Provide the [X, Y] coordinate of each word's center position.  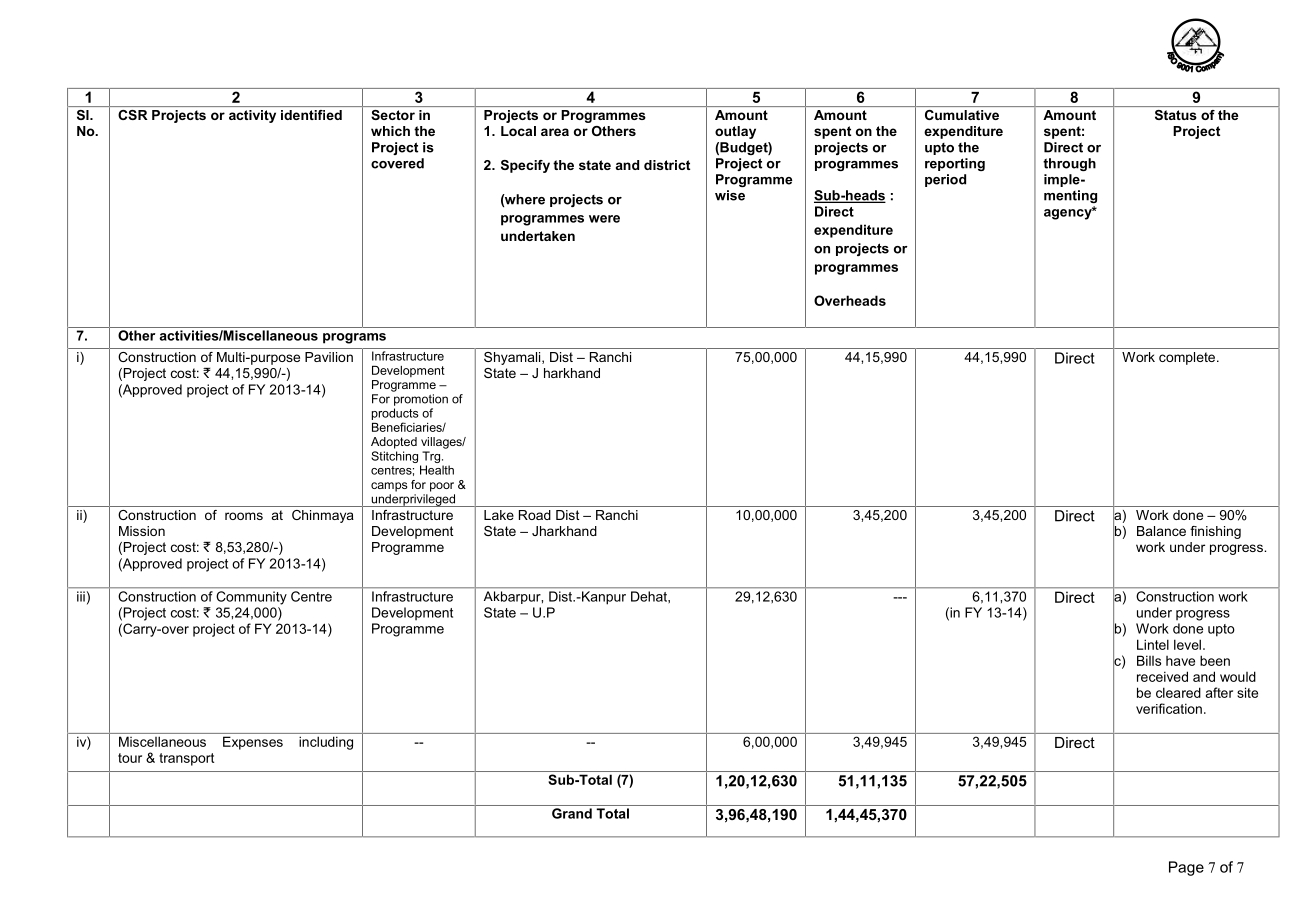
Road [535, 515]
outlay [735, 132]
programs [354, 338]
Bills [1149, 660]
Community [251, 598]
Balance [1161, 531]
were [604, 219]
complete [1187, 358]
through [1069, 164]
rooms [244, 516]
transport [186, 759]
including [326, 743]
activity [252, 116]
